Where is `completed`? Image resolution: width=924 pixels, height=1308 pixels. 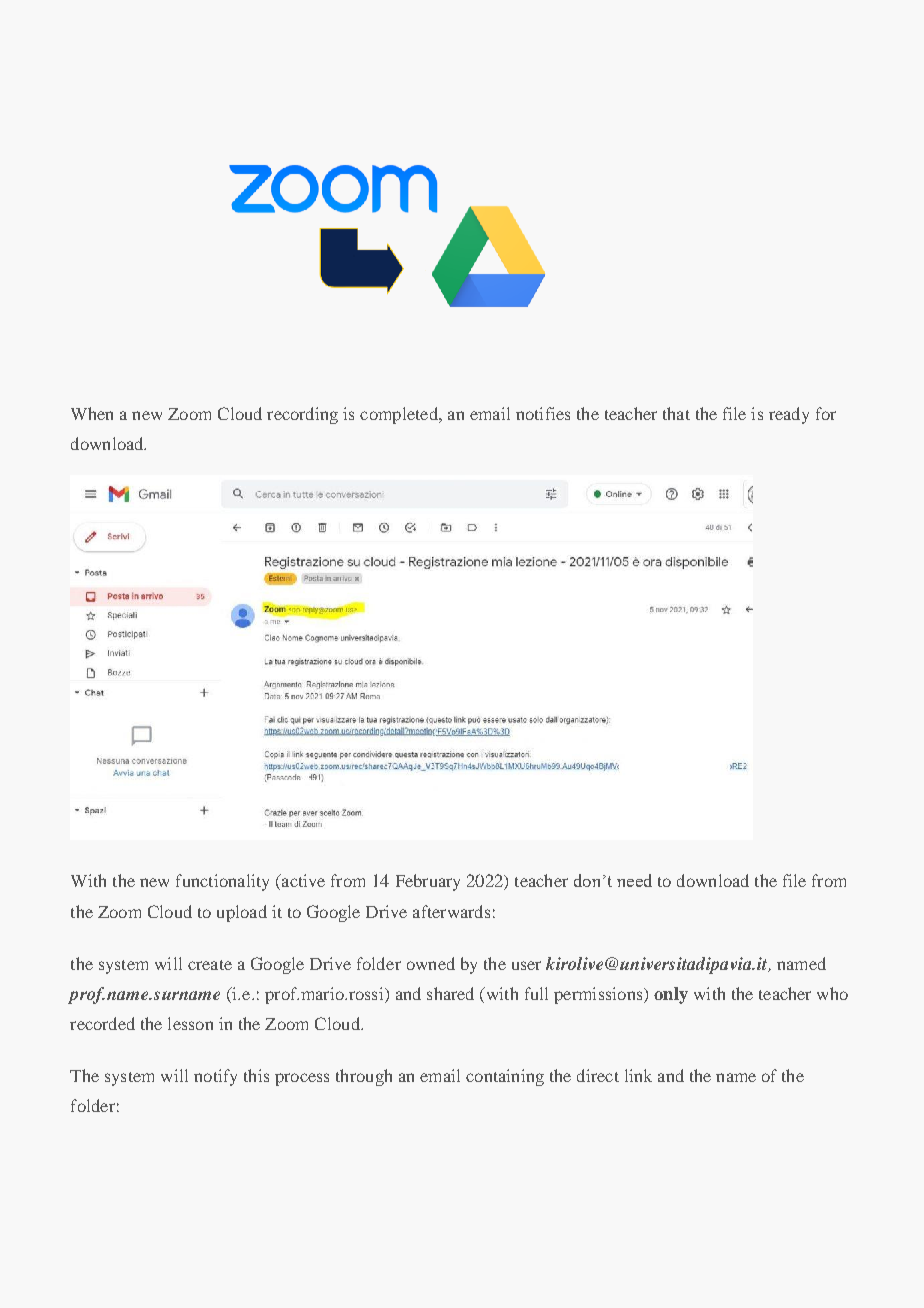 completed is located at coordinates (400, 415).
